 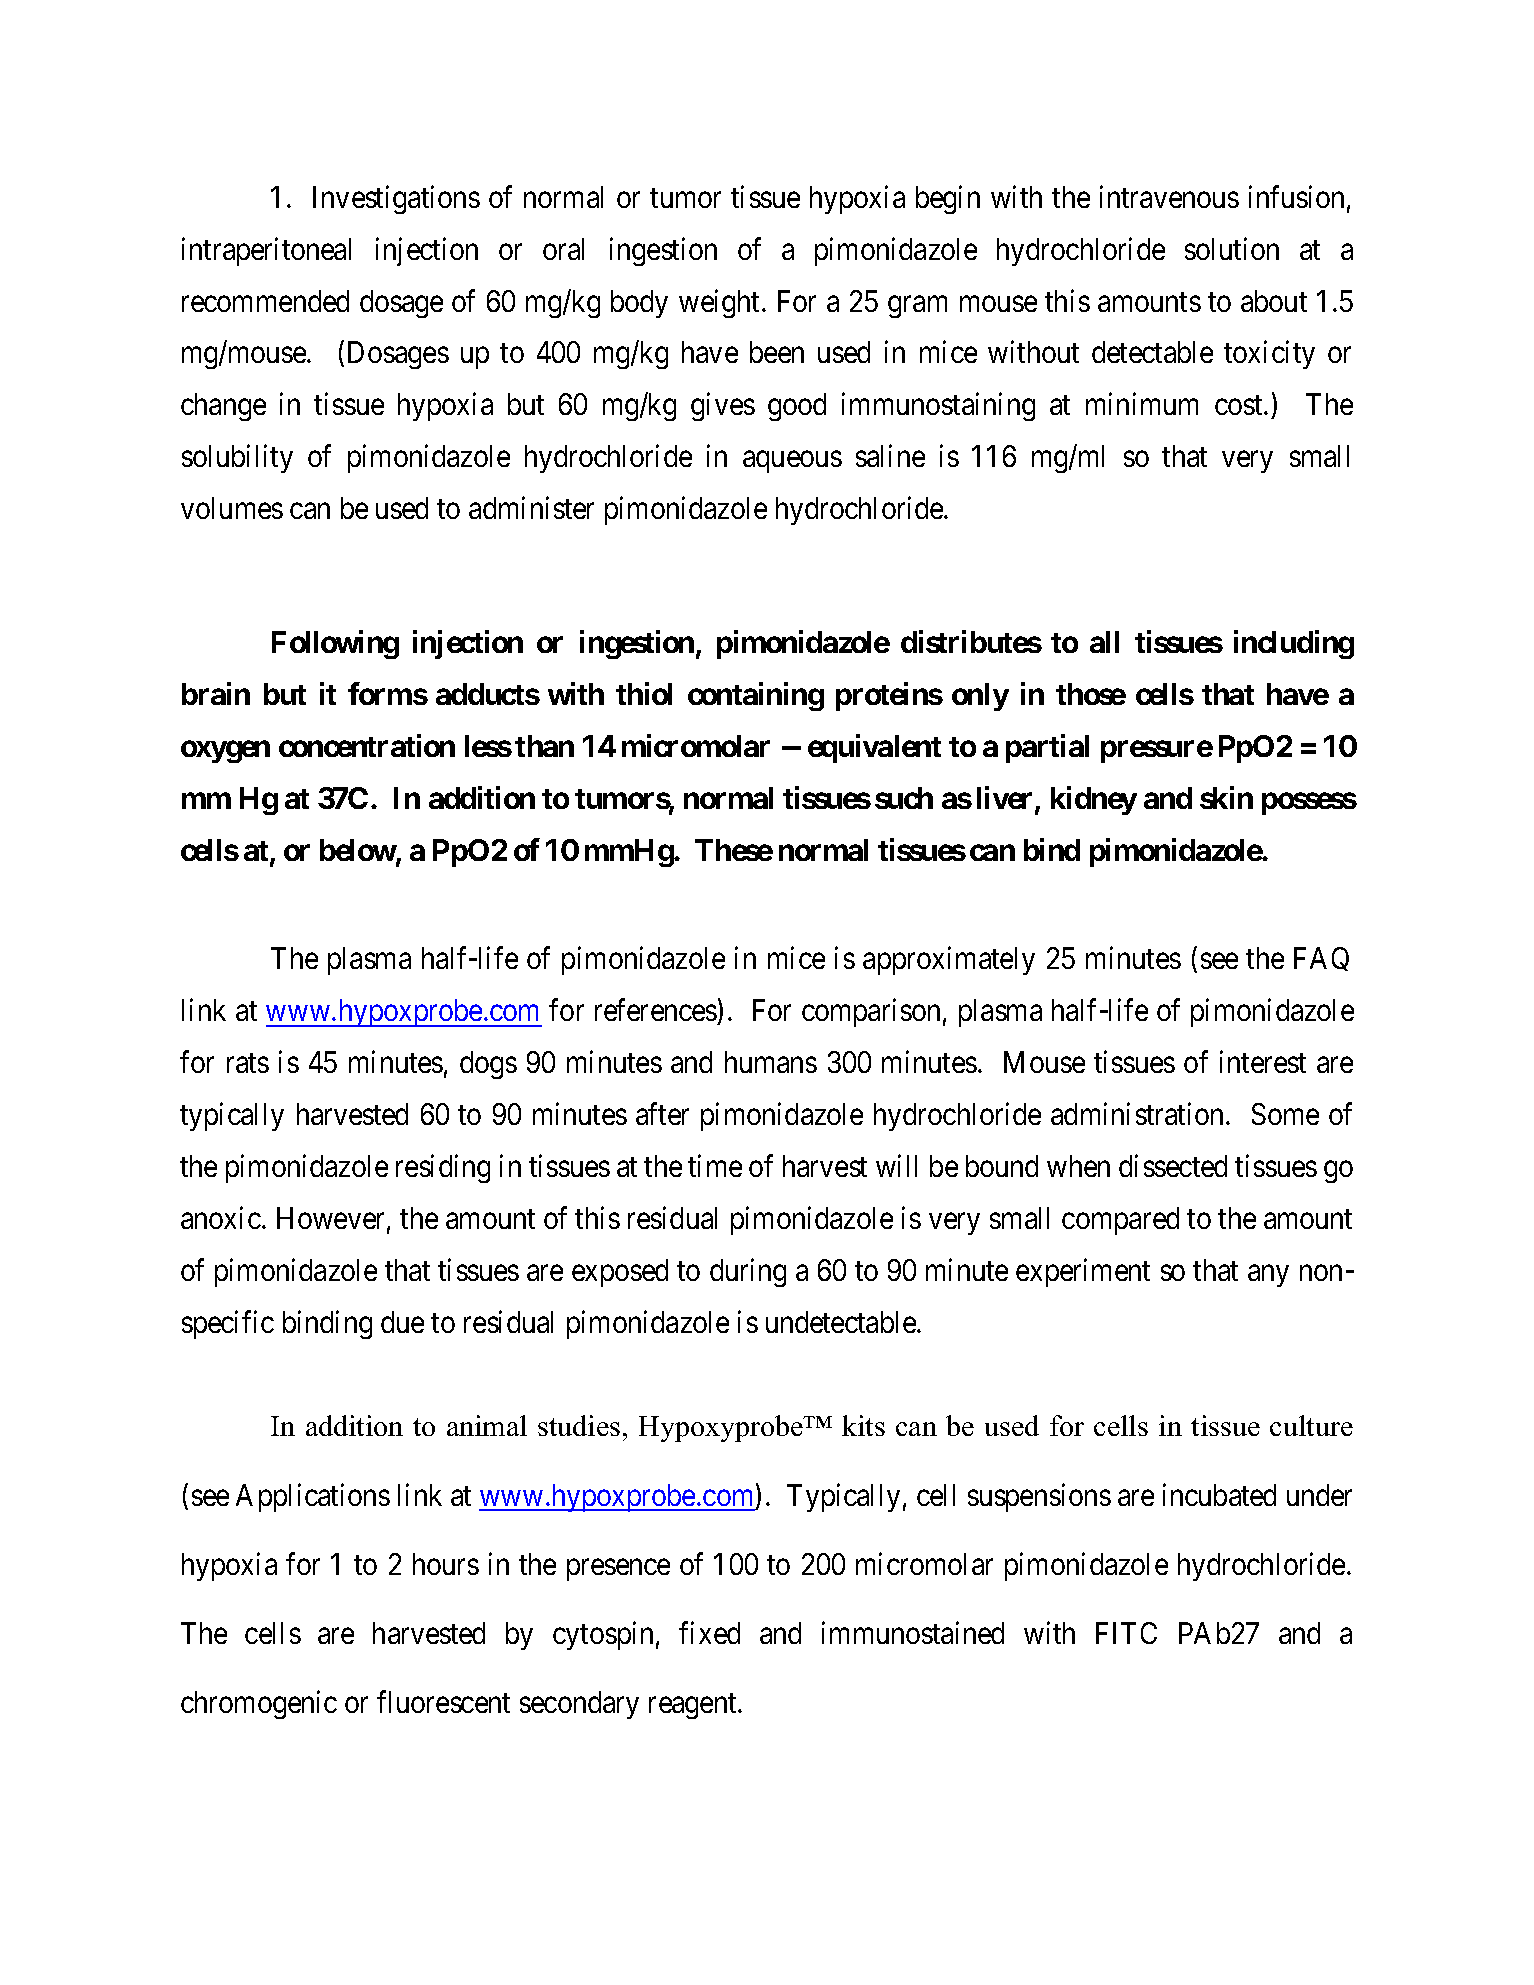 What do you see at coordinates (709, 1632) in the screenshot?
I see `fixed` at bounding box center [709, 1632].
